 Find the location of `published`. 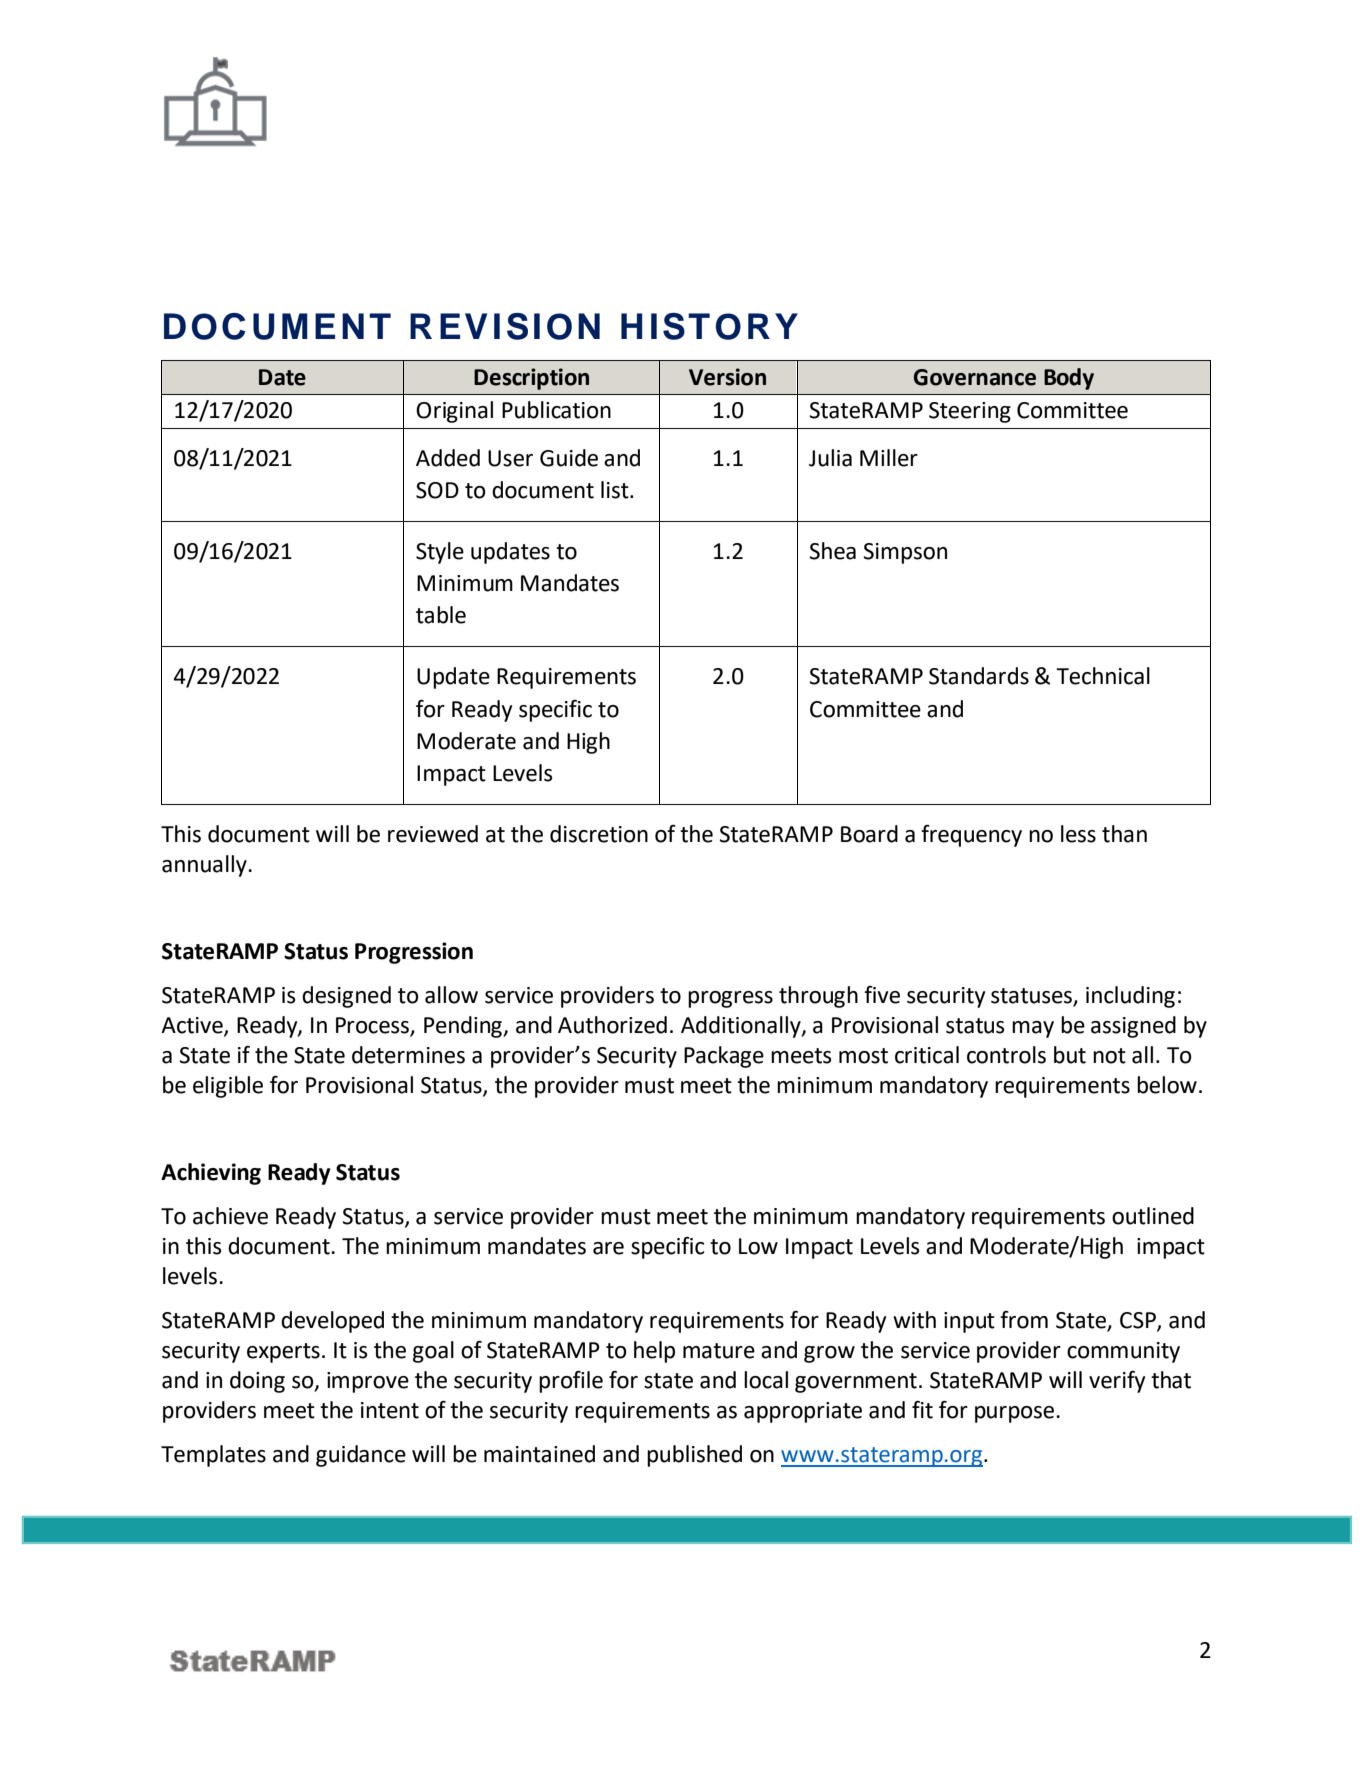

published is located at coordinates (694, 1456).
